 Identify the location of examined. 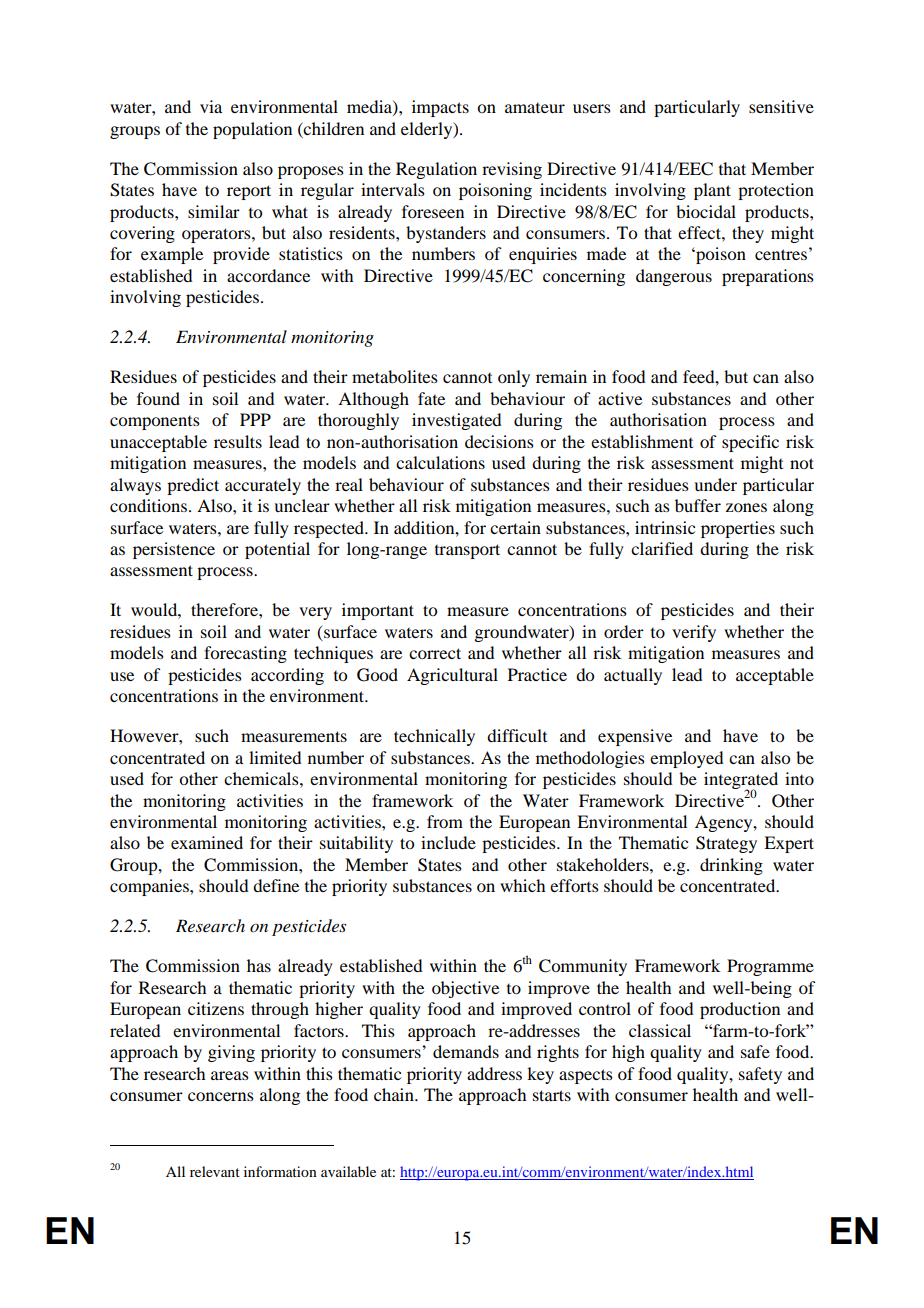
(207, 842).
